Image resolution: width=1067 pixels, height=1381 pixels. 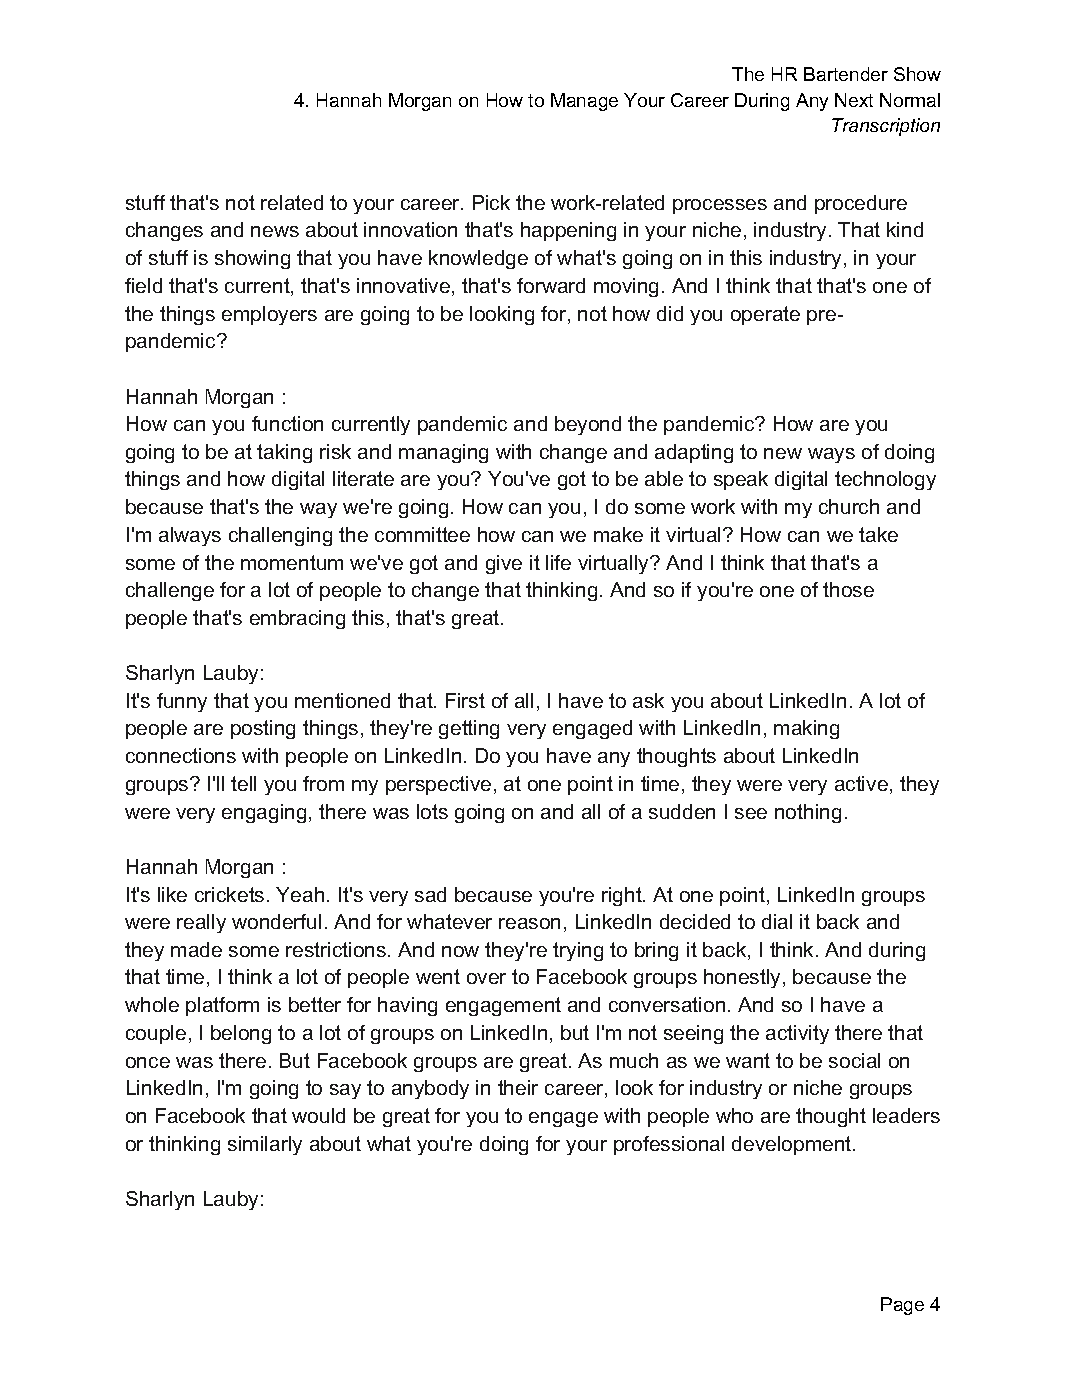 I want to click on church, so click(x=849, y=506).
